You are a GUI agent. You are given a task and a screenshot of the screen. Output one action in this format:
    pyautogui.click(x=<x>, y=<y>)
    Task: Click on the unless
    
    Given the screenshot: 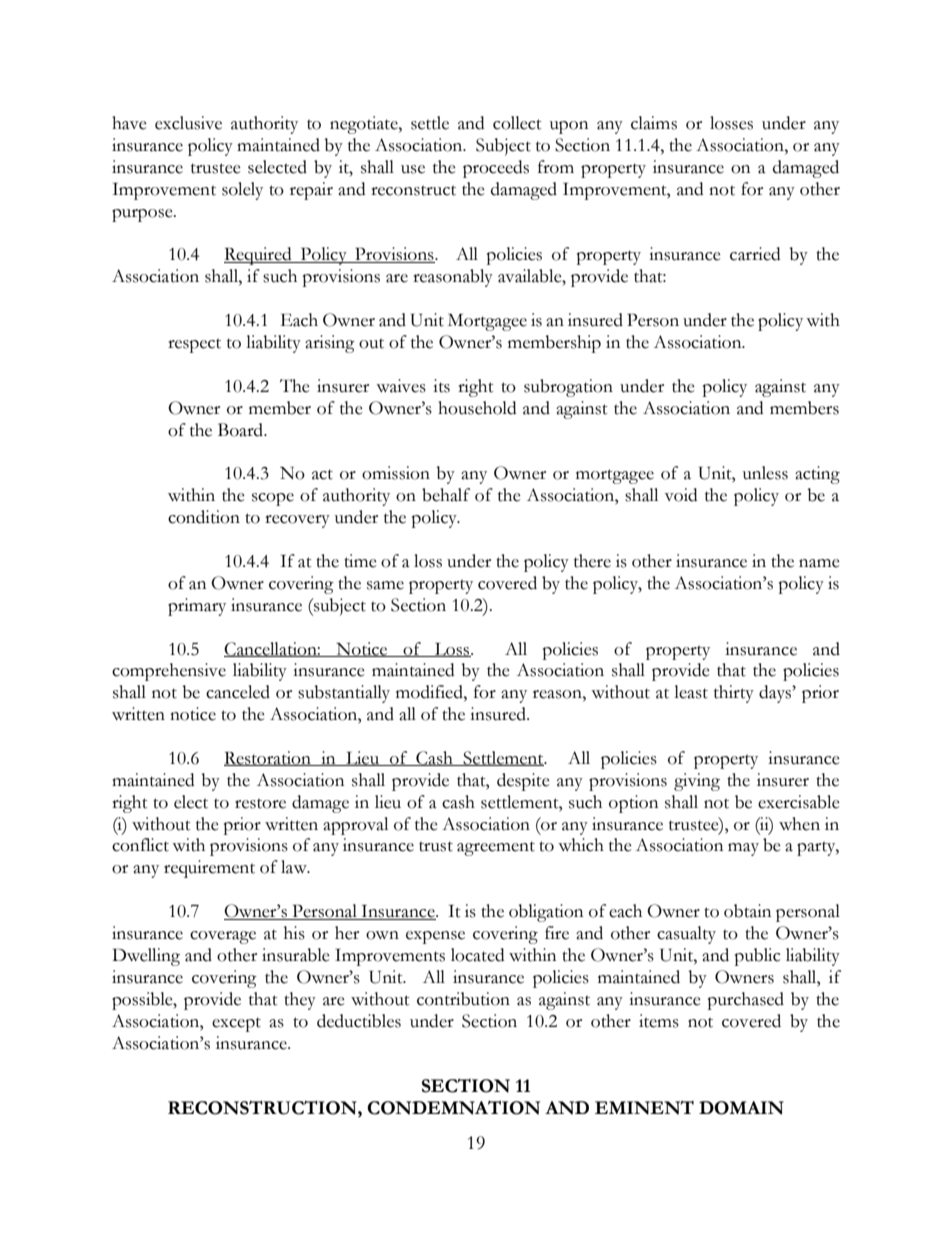 What is the action you would take?
    pyautogui.click(x=765, y=473)
